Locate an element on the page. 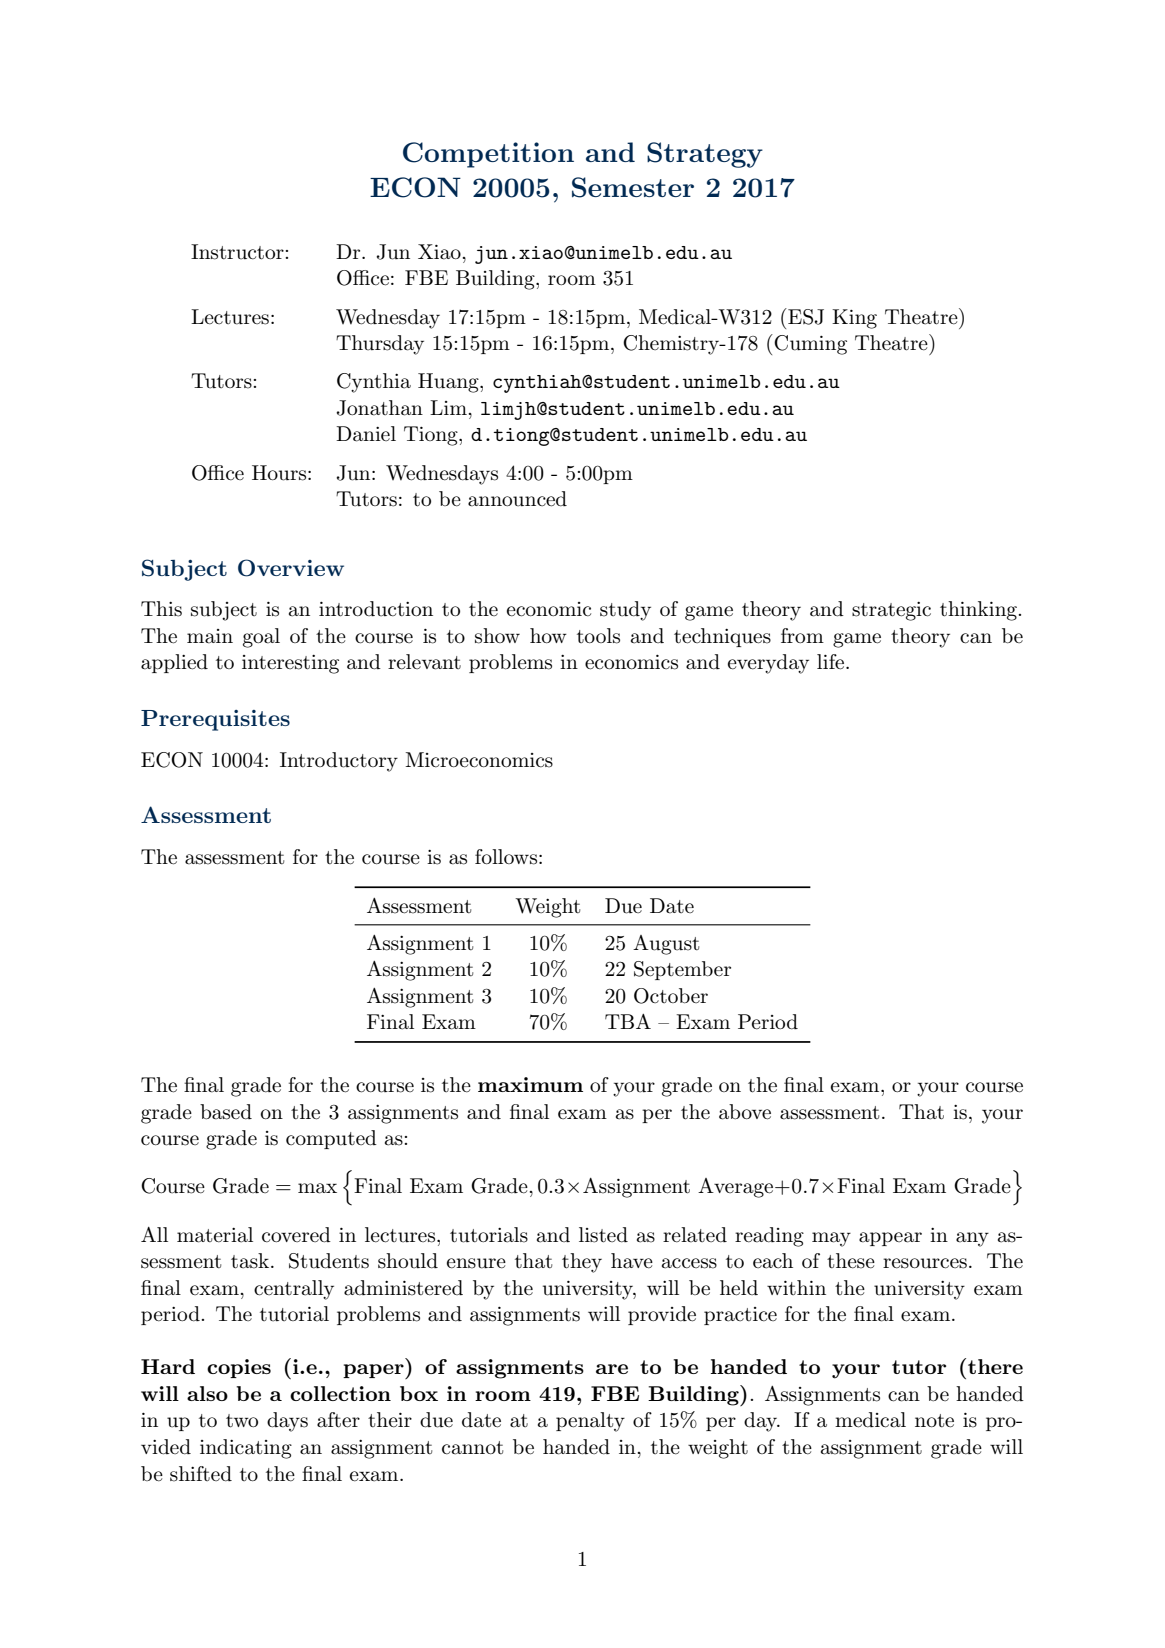 Image resolution: width=1165 pixels, height=1648 pixels. two is located at coordinates (242, 1421).
